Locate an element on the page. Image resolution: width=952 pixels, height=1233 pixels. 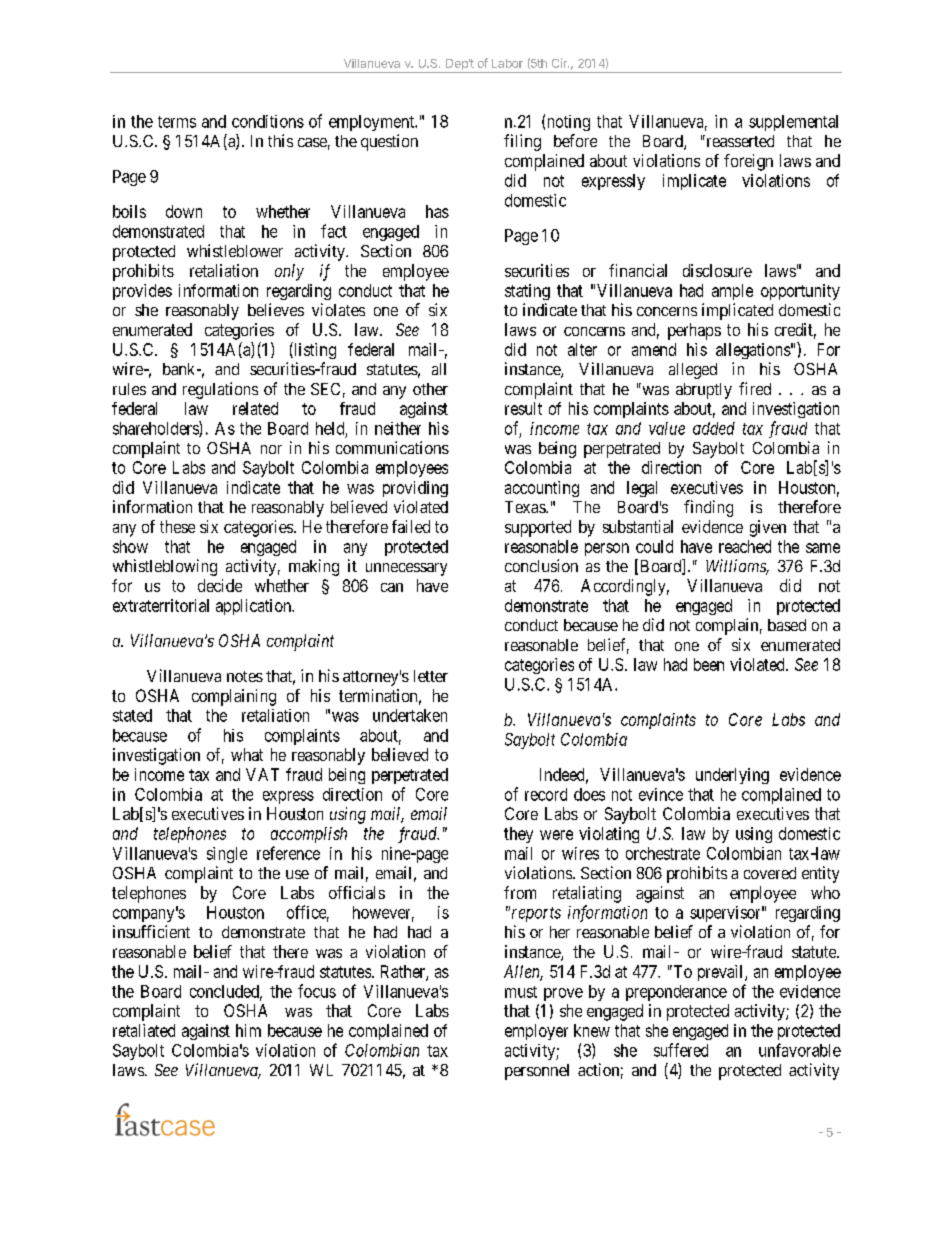
undertaken is located at coordinates (410, 715).
